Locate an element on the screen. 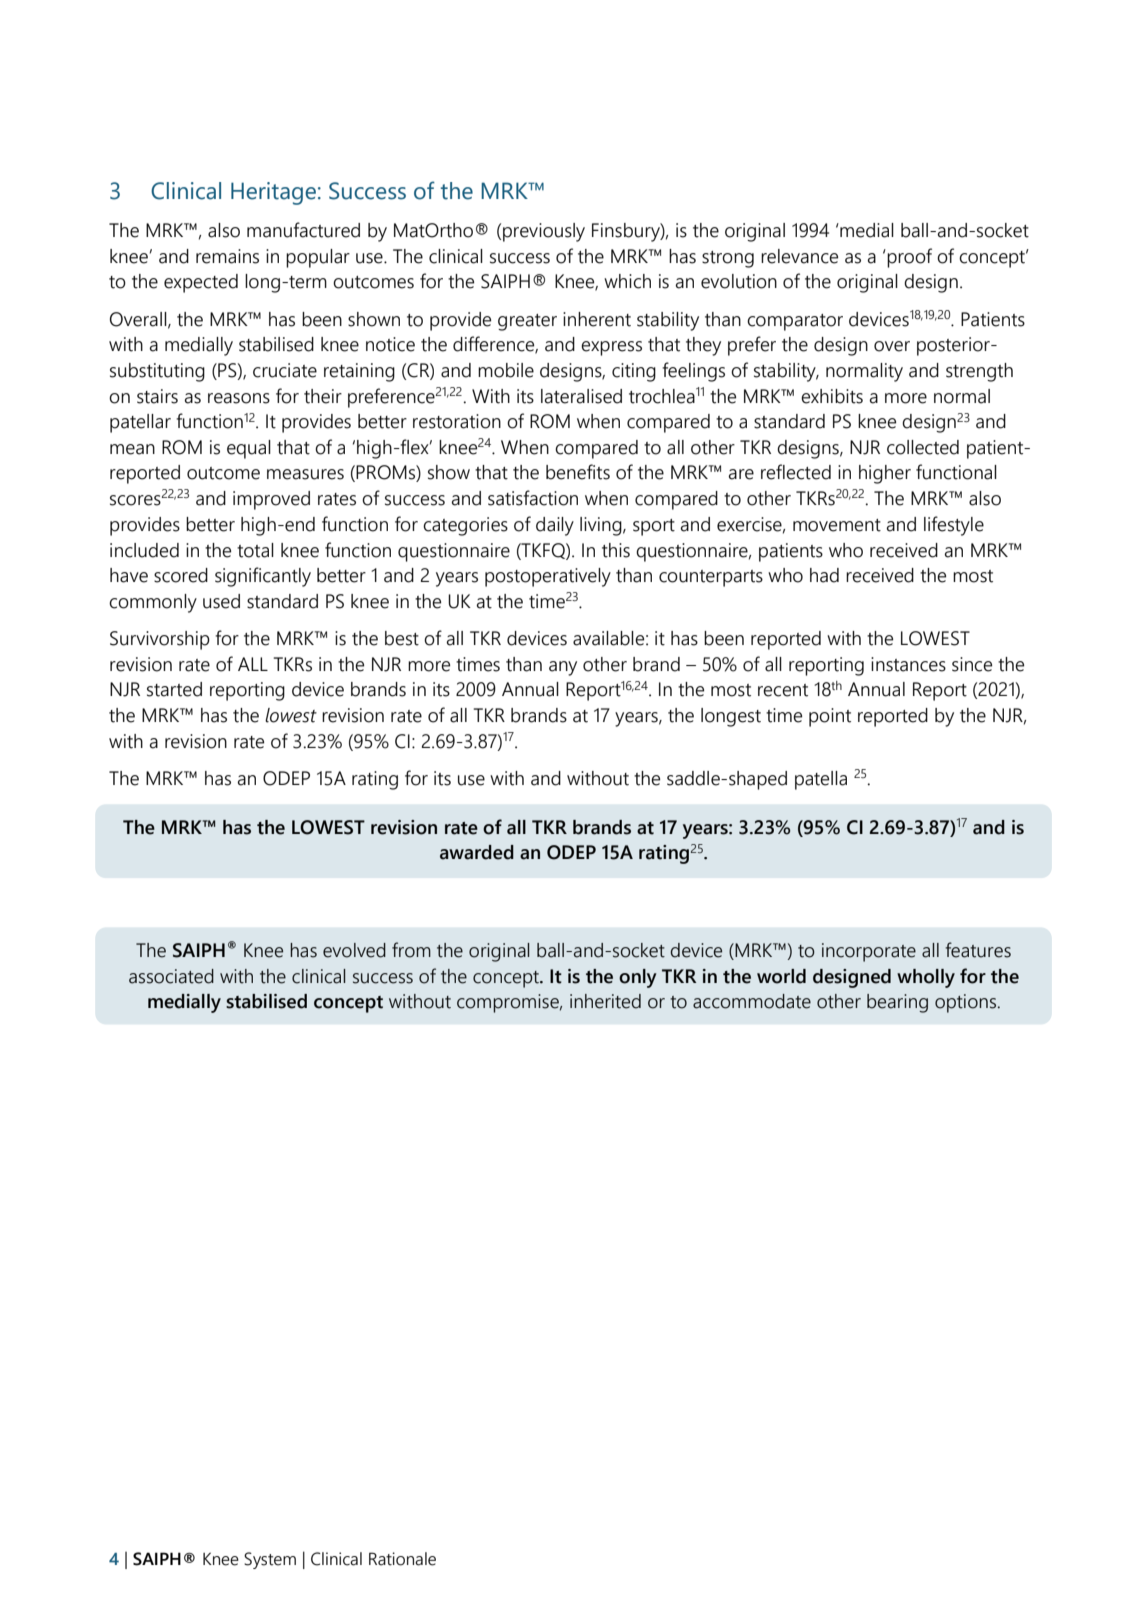 This screenshot has width=1148, height=1624. remains is located at coordinates (227, 256).
